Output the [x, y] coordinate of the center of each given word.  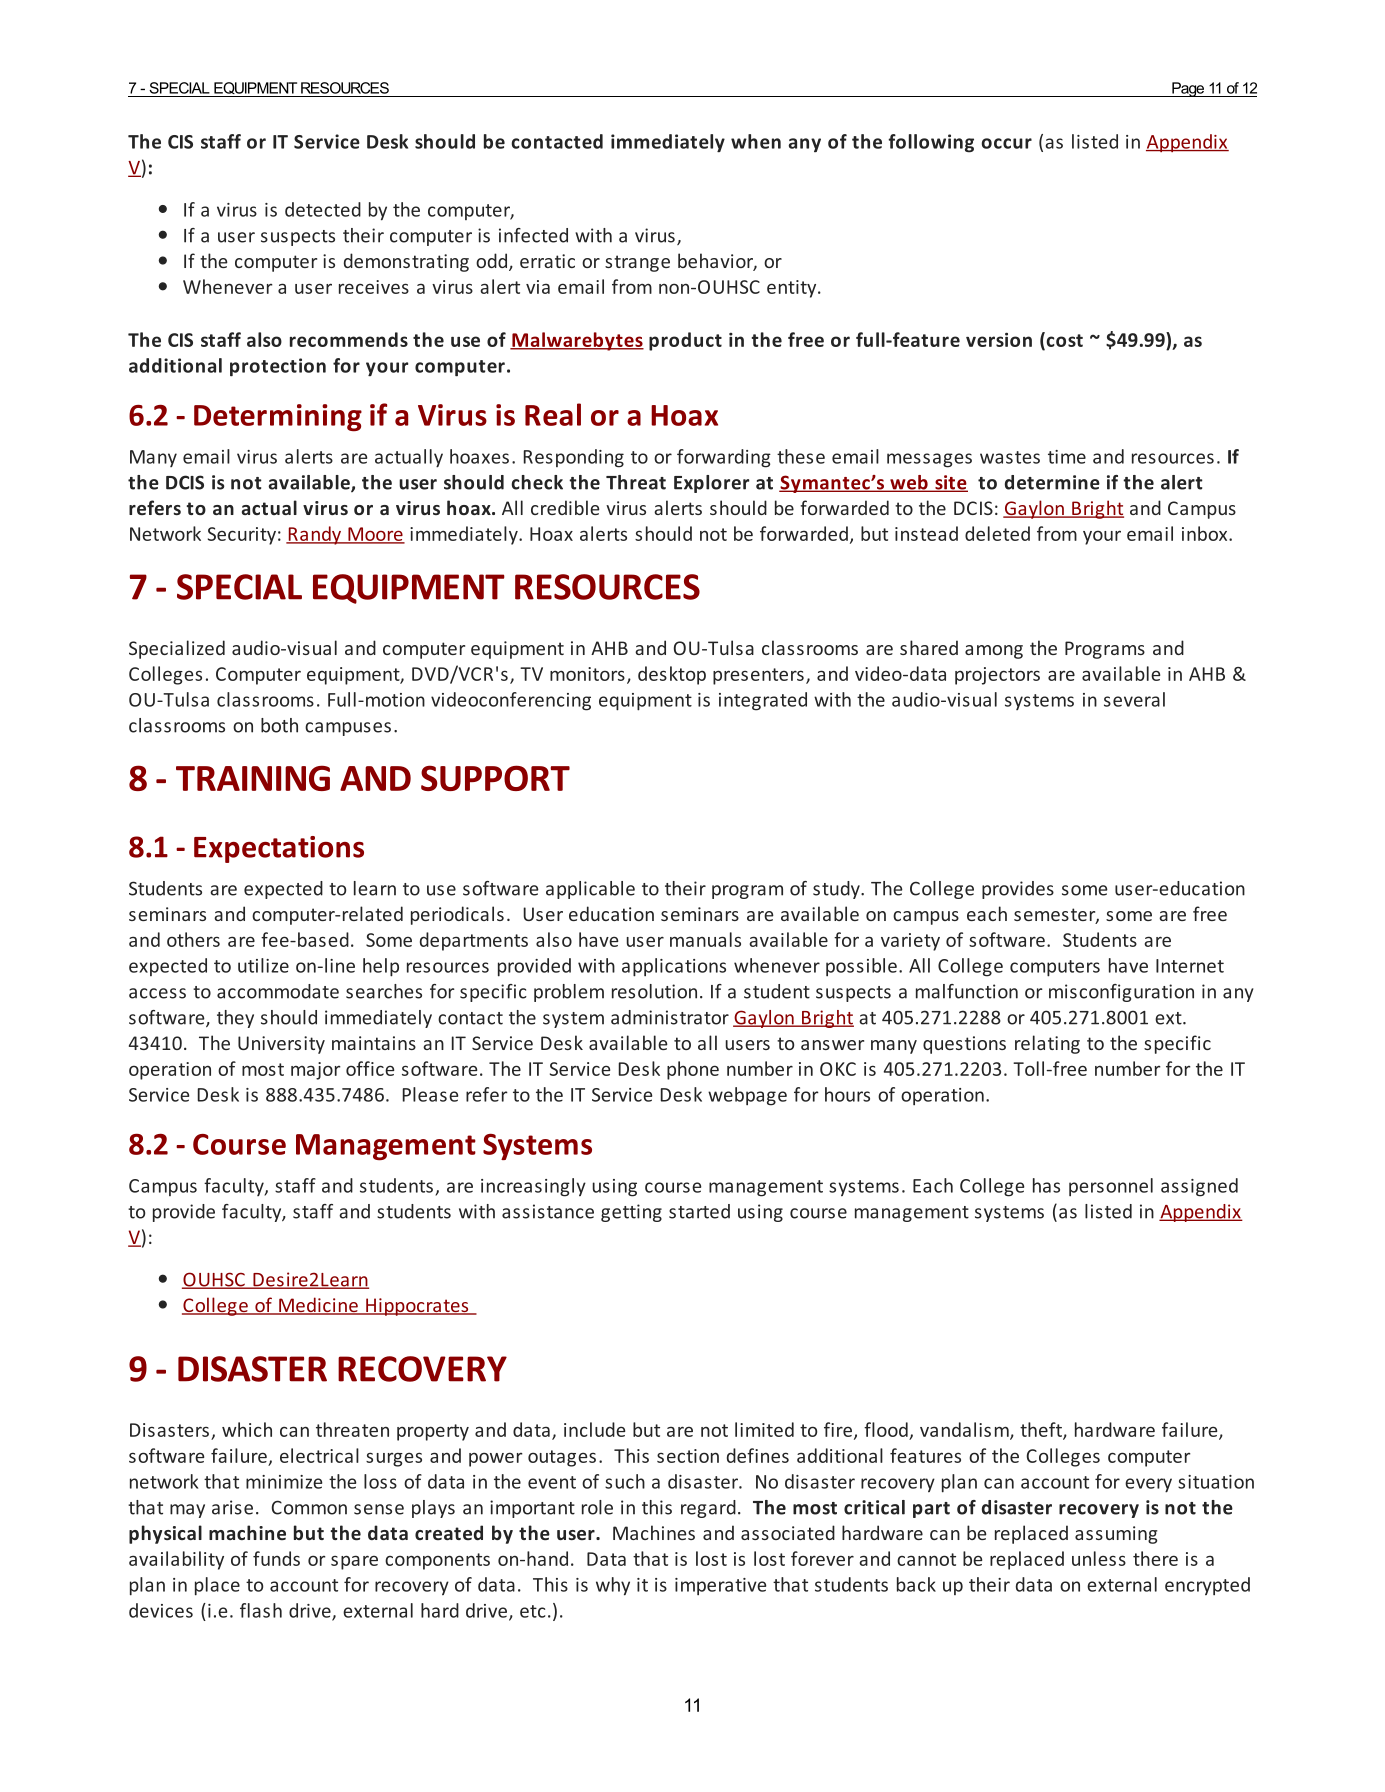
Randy [315, 535]
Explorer [711, 484]
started [699, 1211]
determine [1052, 482]
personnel [1111, 1187]
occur [1007, 143]
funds [276, 1558]
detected [323, 209]
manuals [705, 939]
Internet [1190, 966]
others [193, 939]
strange [637, 263]
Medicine [318, 1306]
